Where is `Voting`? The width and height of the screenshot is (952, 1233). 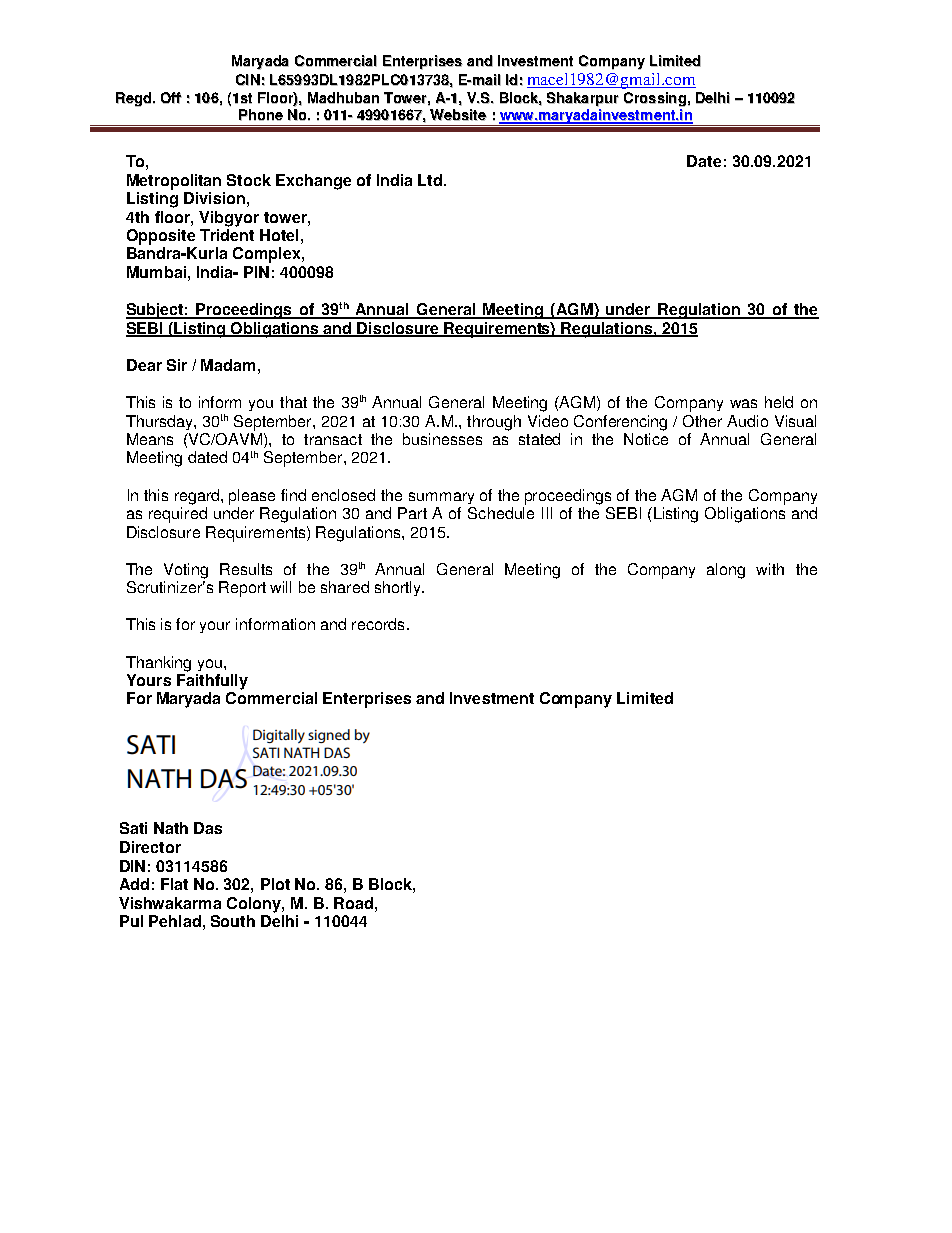 Voting is located at coordinates (186, 571).
